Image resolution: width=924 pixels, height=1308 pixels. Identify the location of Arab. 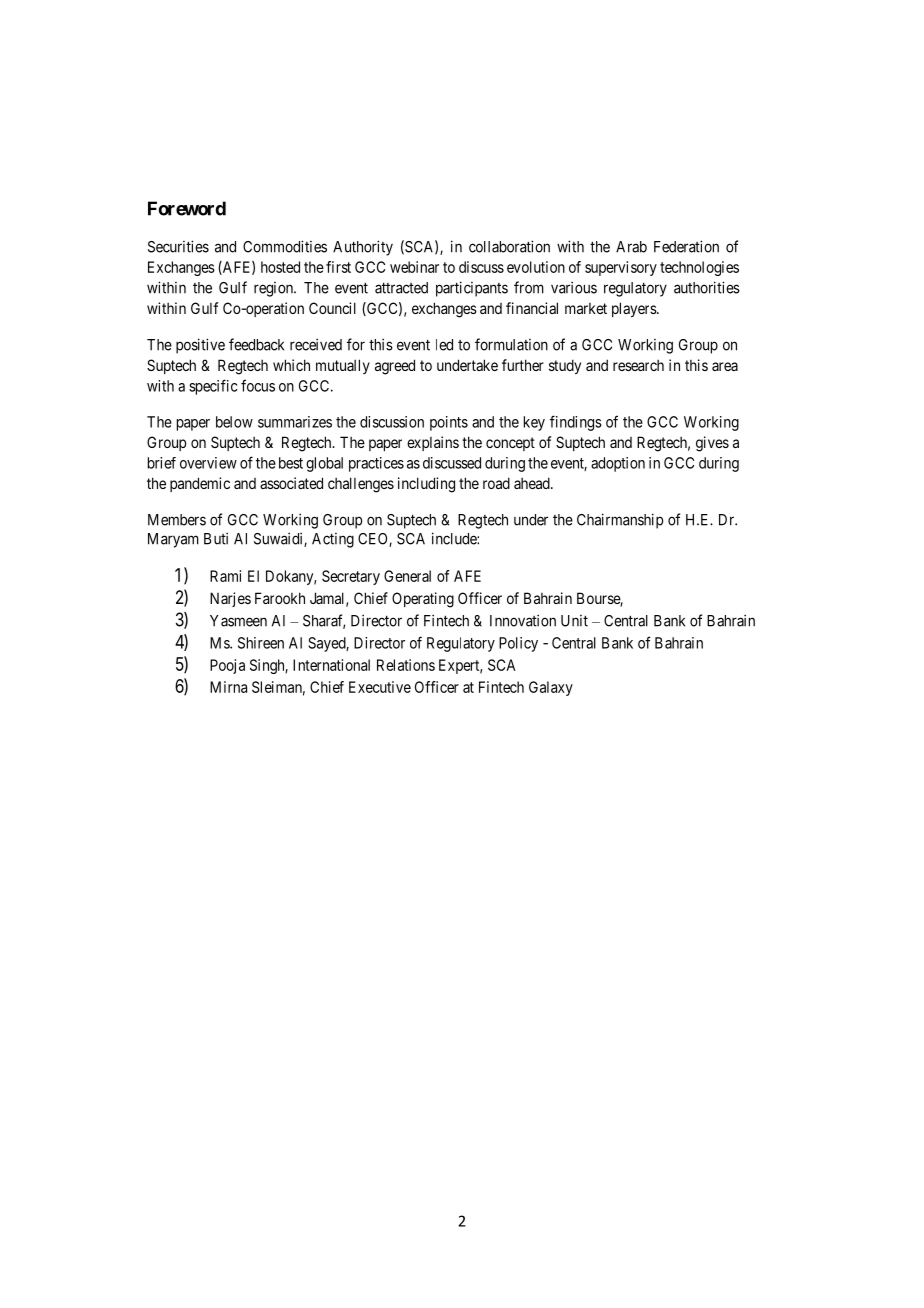
(631, 247).
